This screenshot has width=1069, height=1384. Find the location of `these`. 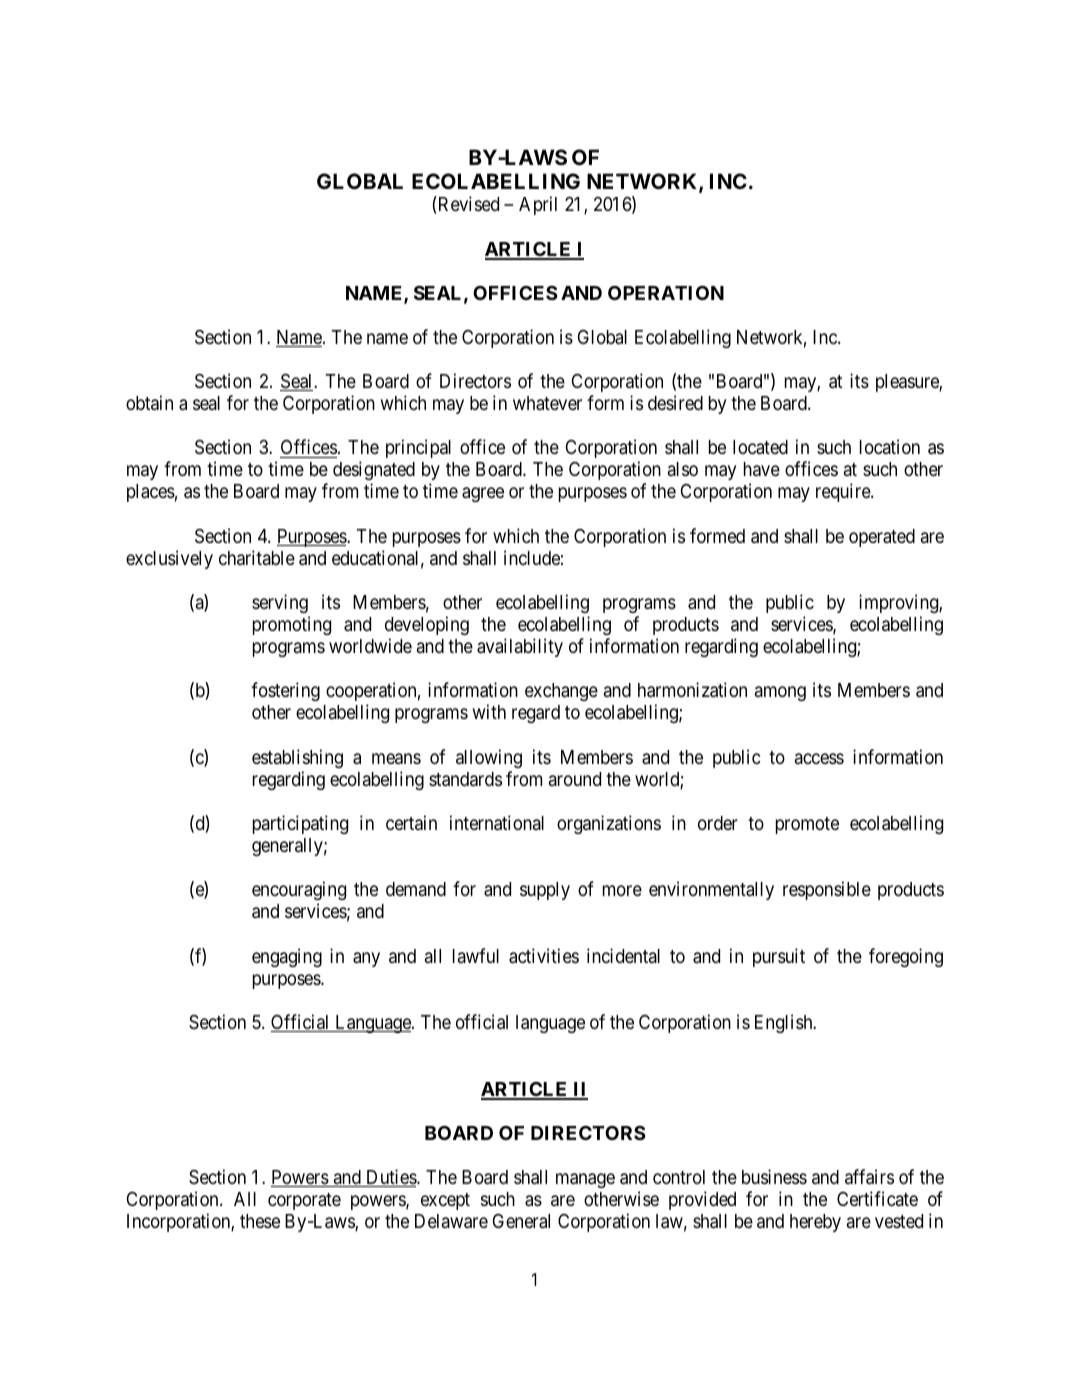

these is located at coordinates (260, 1221).
